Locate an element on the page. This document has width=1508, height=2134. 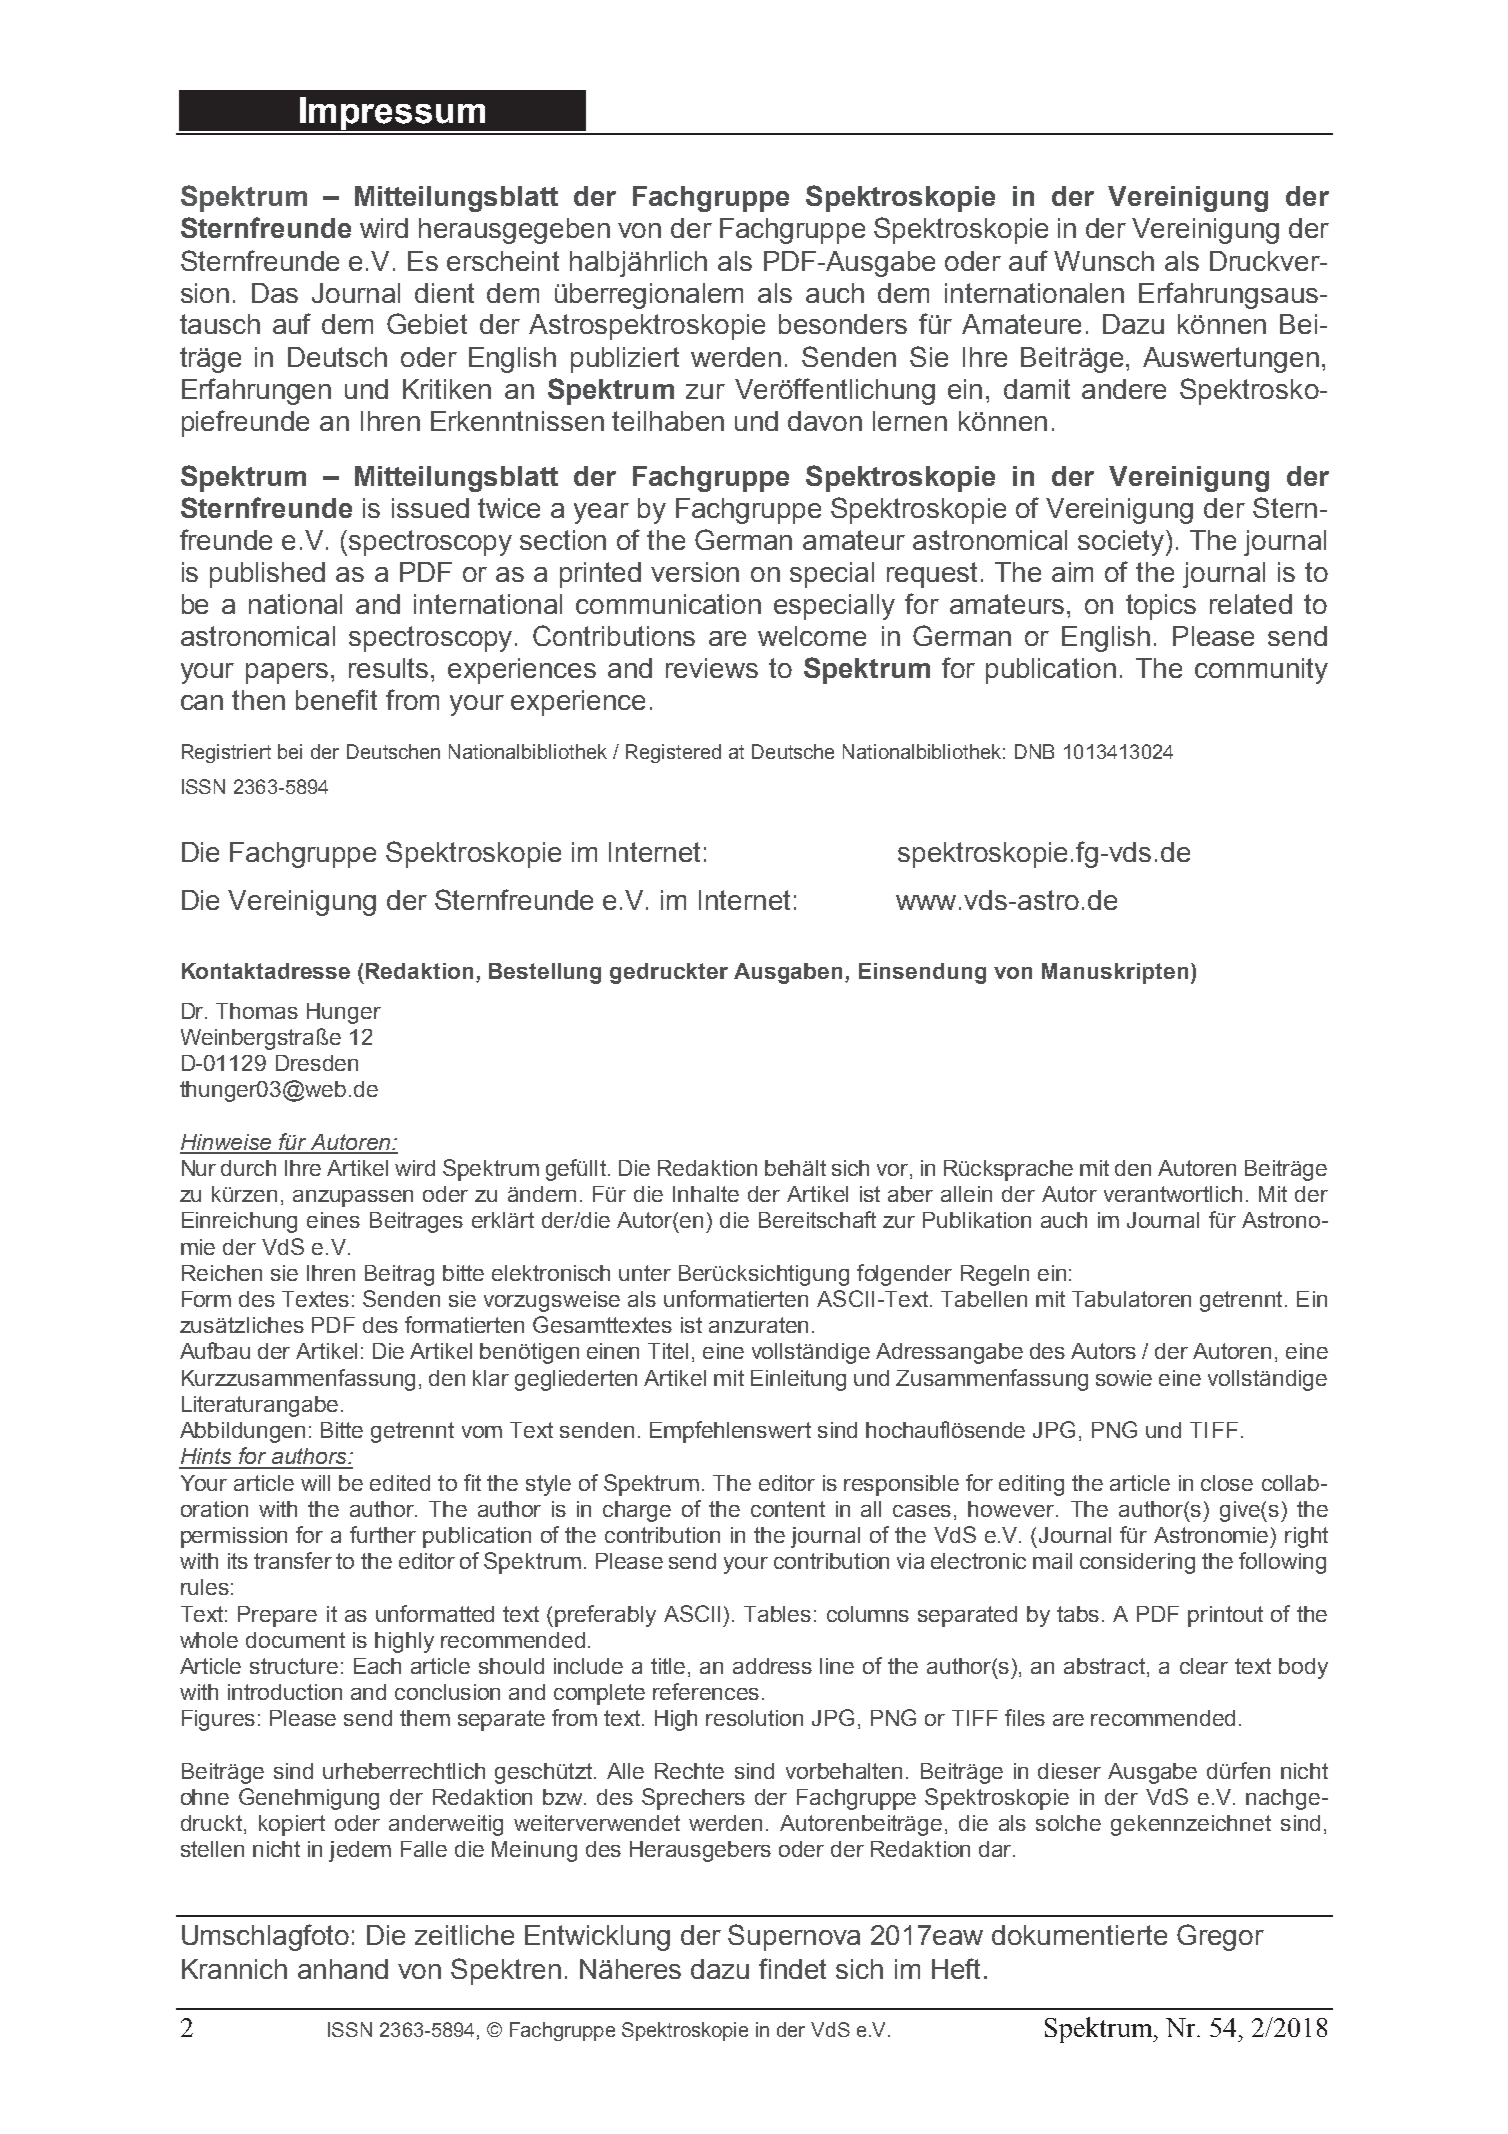
content is located at coordinates (788, 1509).
